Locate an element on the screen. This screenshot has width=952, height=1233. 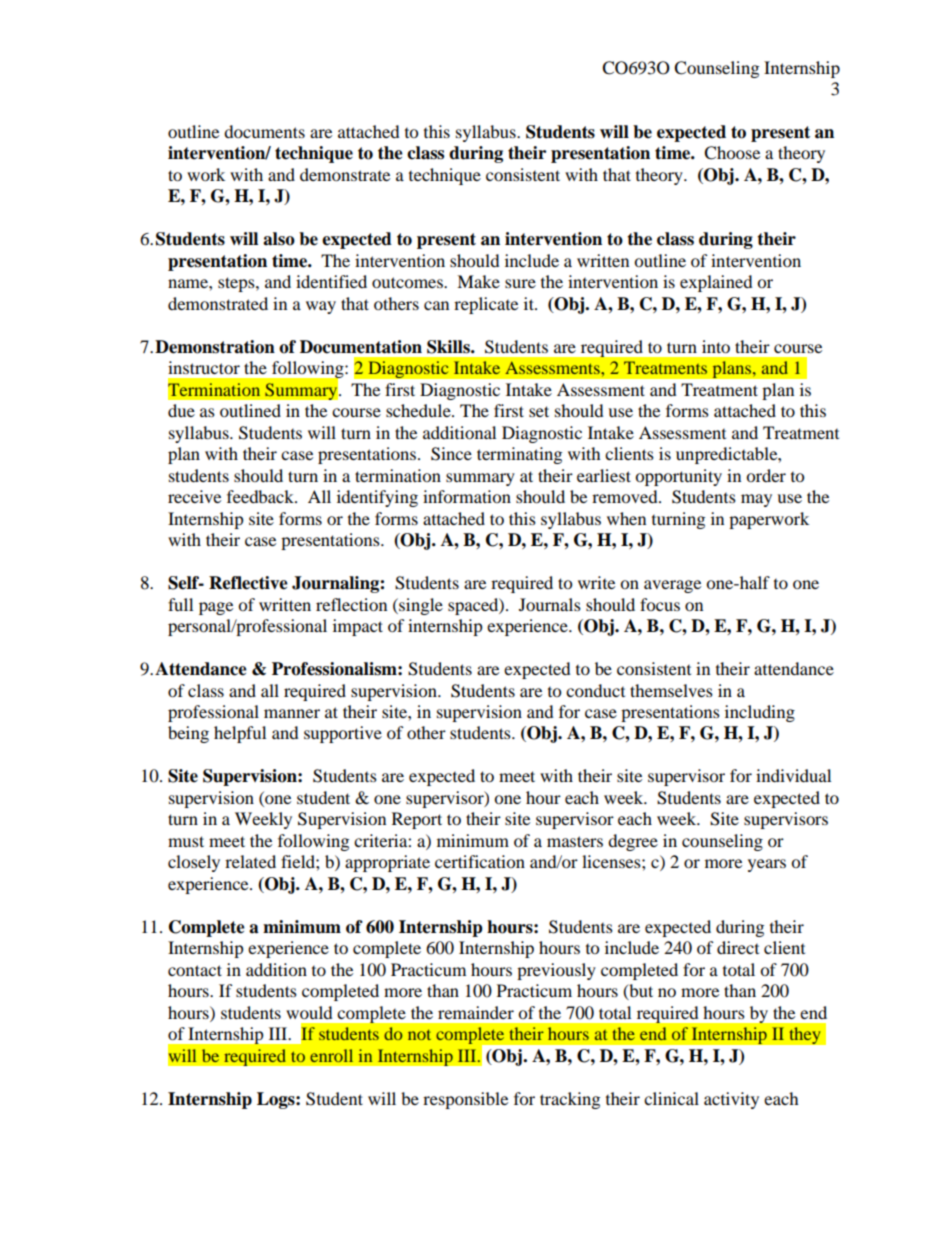
Make is located at coordinates (478, 281).
